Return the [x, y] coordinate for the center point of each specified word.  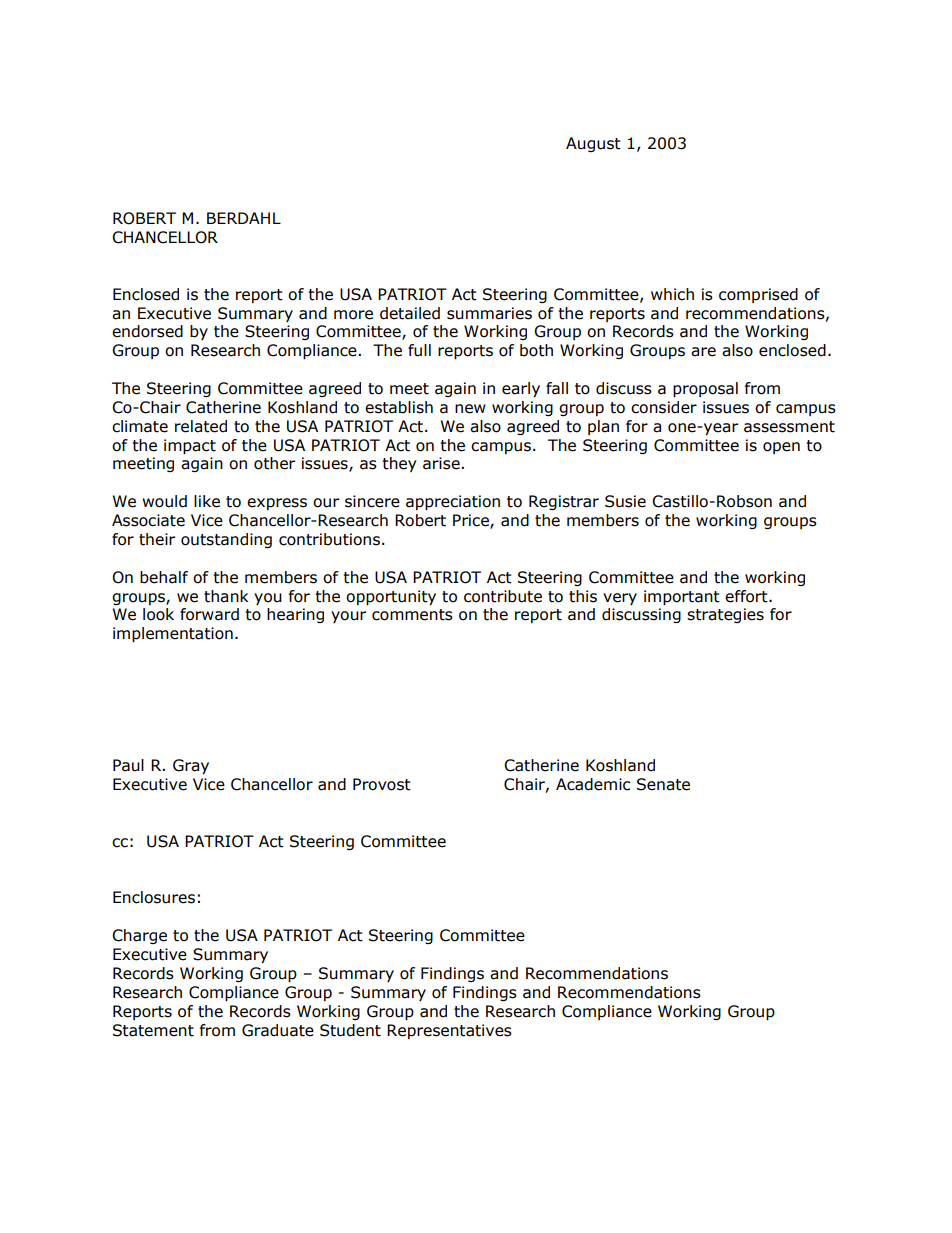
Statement [153, 1030]
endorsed [147, 331]
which [672, 294]
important [682, 597]
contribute [503, 596]
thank [226, 596]
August [593, 144]
